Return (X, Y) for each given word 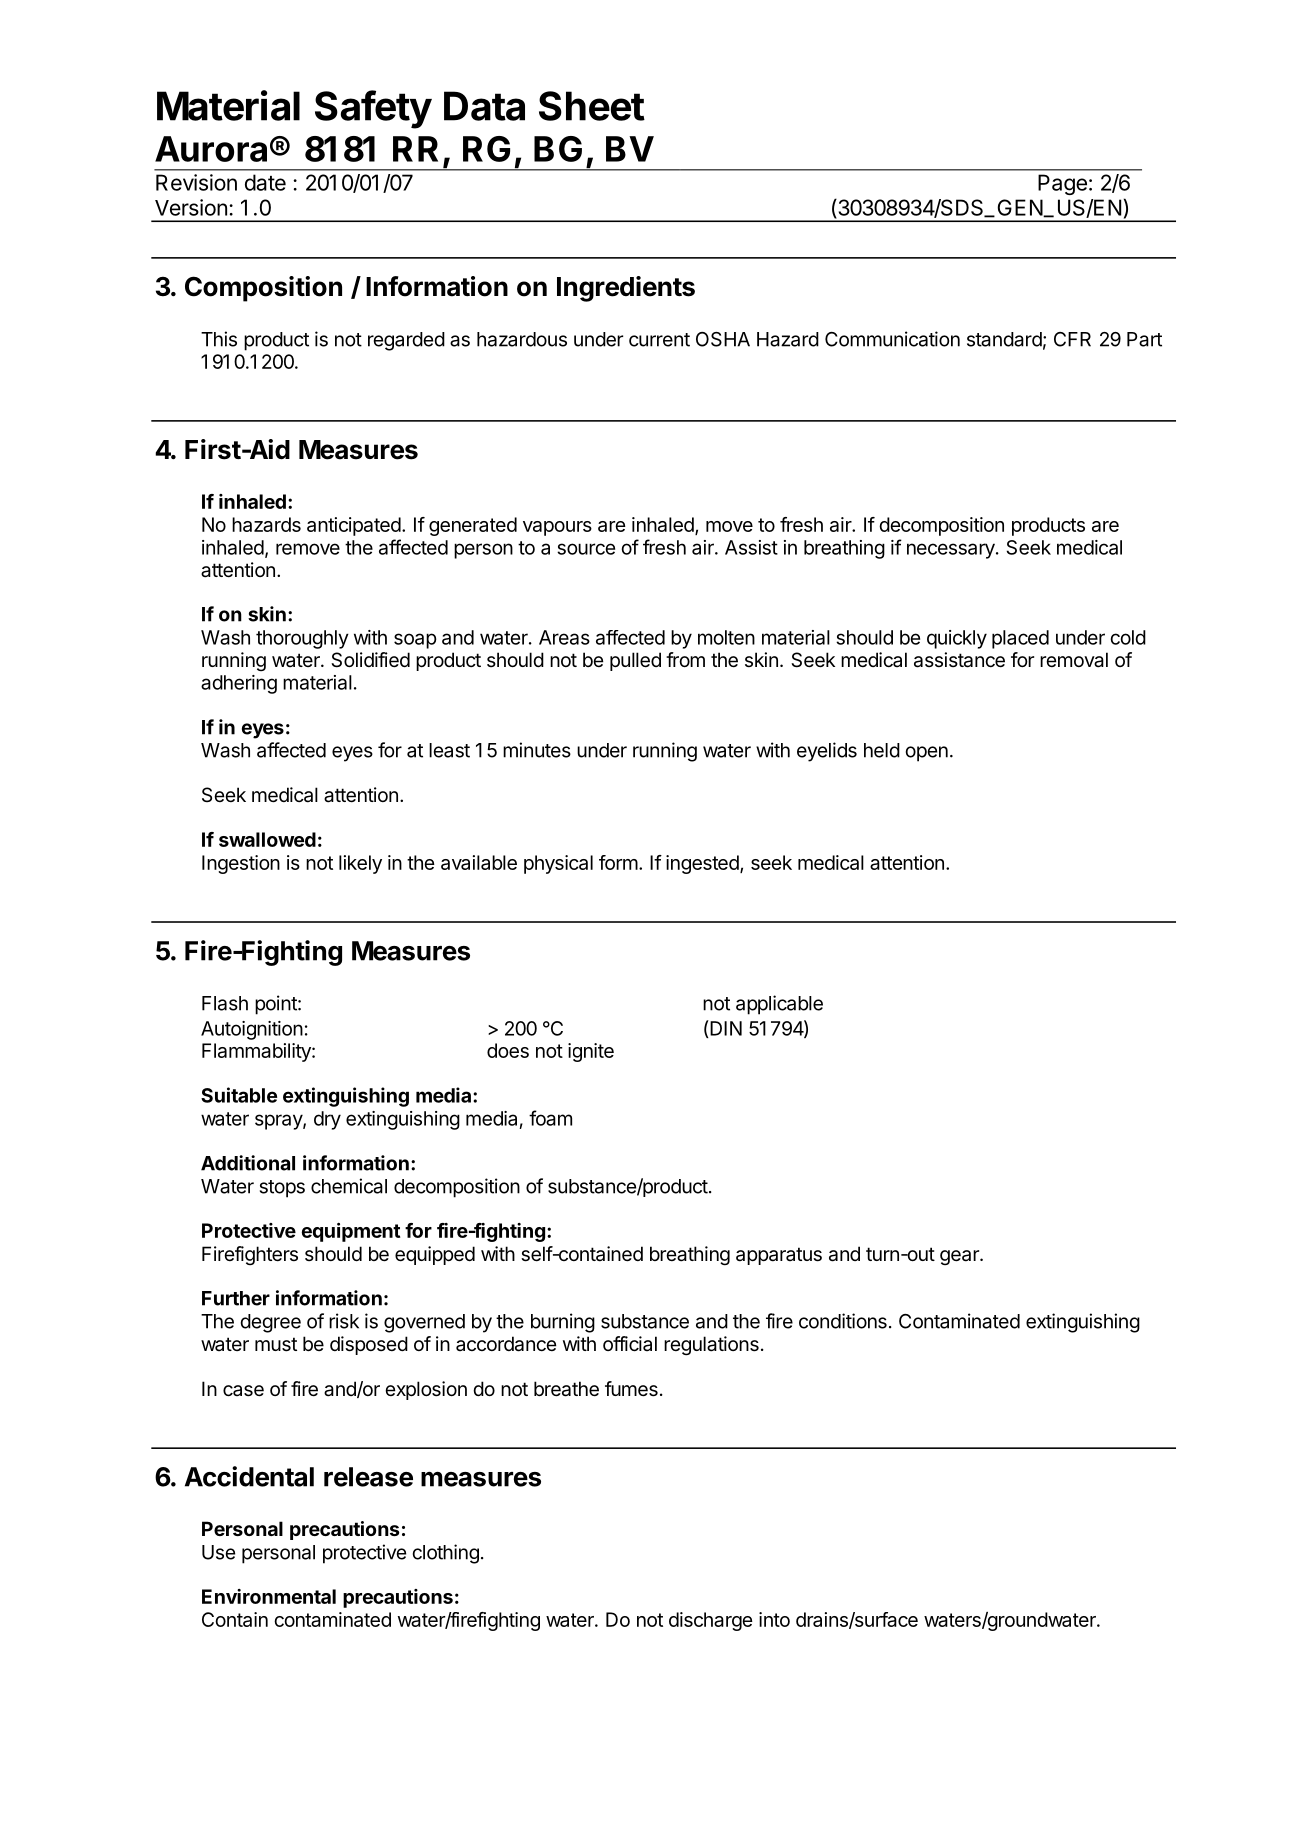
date (265, 182)
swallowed (267, 839)
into (774, 1619)
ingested (703, 864)
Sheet (592, 106)
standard (1004, 339)
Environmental (269, 1596)
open (927, 754)
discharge (711, 1621)
